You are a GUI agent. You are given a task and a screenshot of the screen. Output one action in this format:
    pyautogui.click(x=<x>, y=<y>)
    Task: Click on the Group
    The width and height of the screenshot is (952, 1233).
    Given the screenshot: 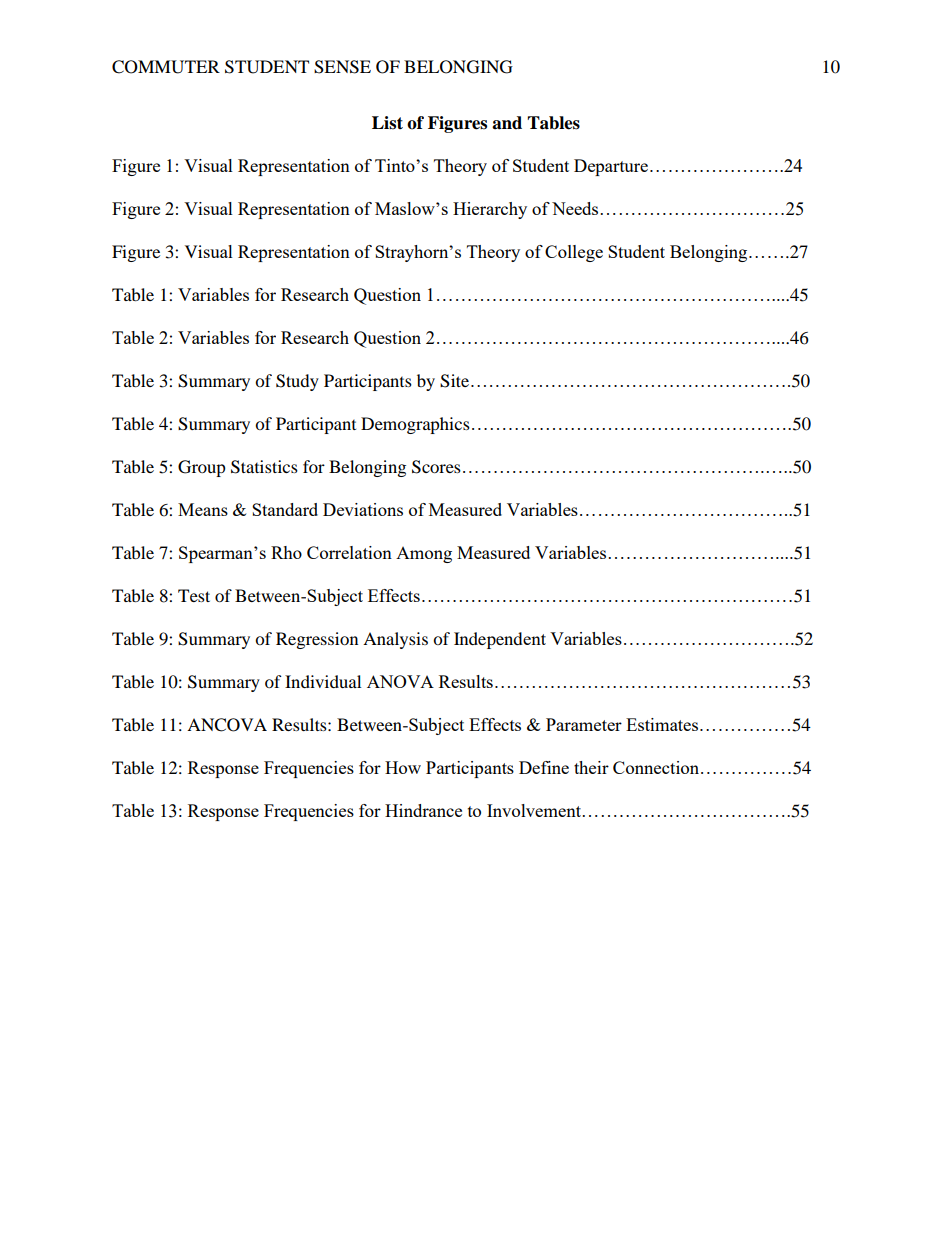 What is the action you would take?
    pyautogui.click(x=202, y=468)
